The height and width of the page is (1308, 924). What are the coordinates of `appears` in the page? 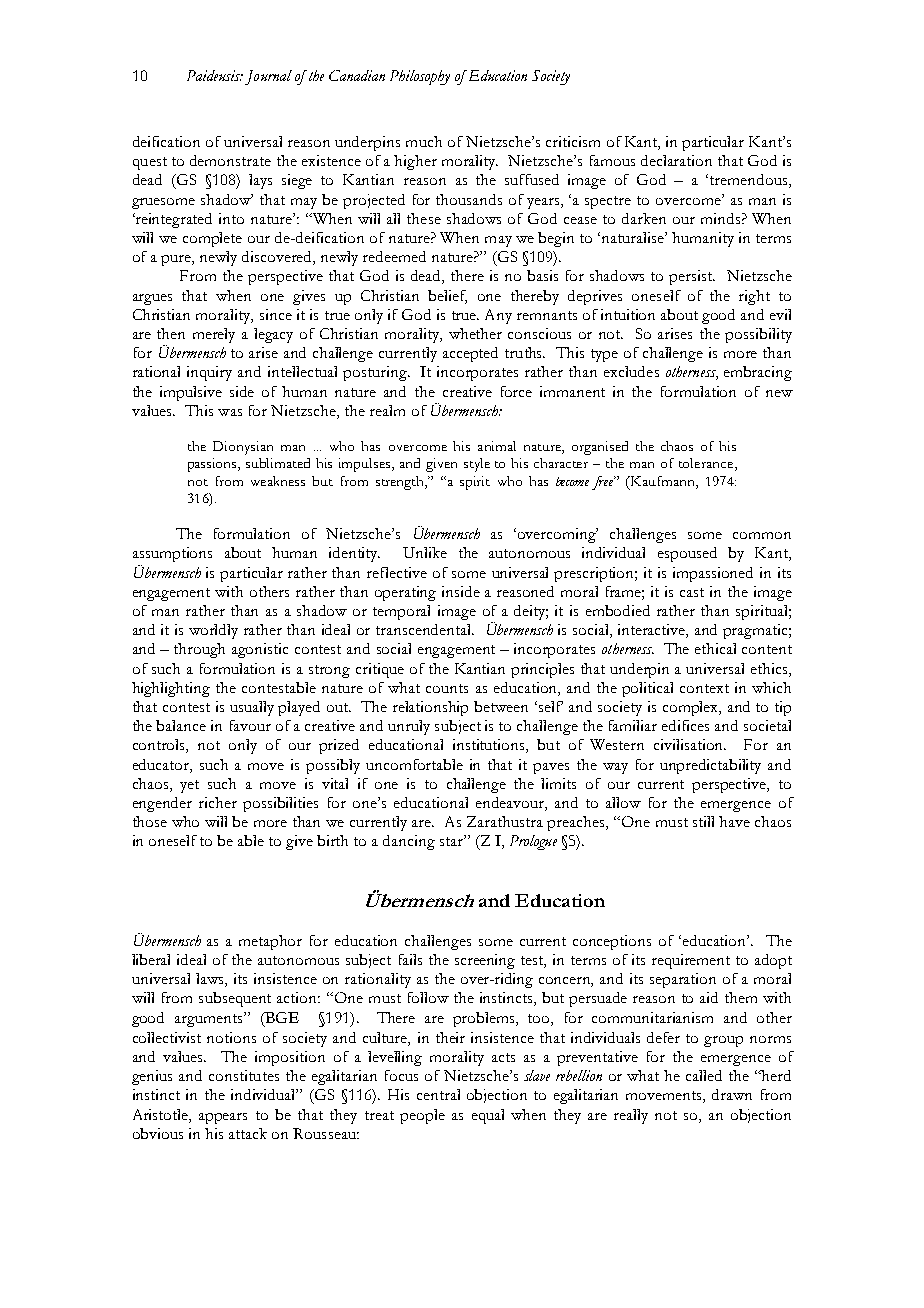 It's located at (223, 1118).
